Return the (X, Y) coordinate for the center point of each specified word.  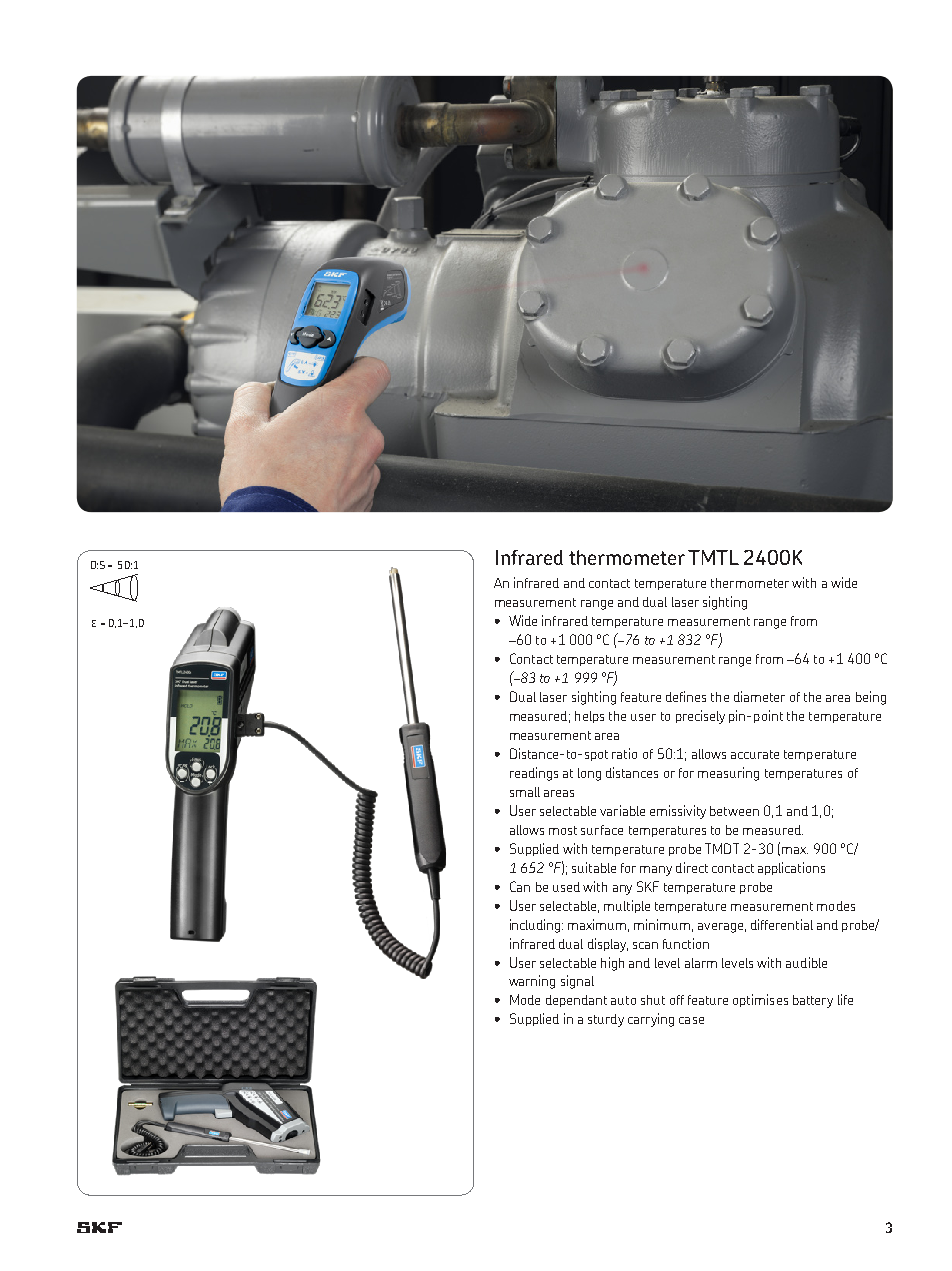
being (871, 698)
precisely (700, 717)
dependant (576, 1001)
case (691, 1020)
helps (589, 717)
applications (791, 868)
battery (813, 1001)
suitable (594, 867)
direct (692, 867)
